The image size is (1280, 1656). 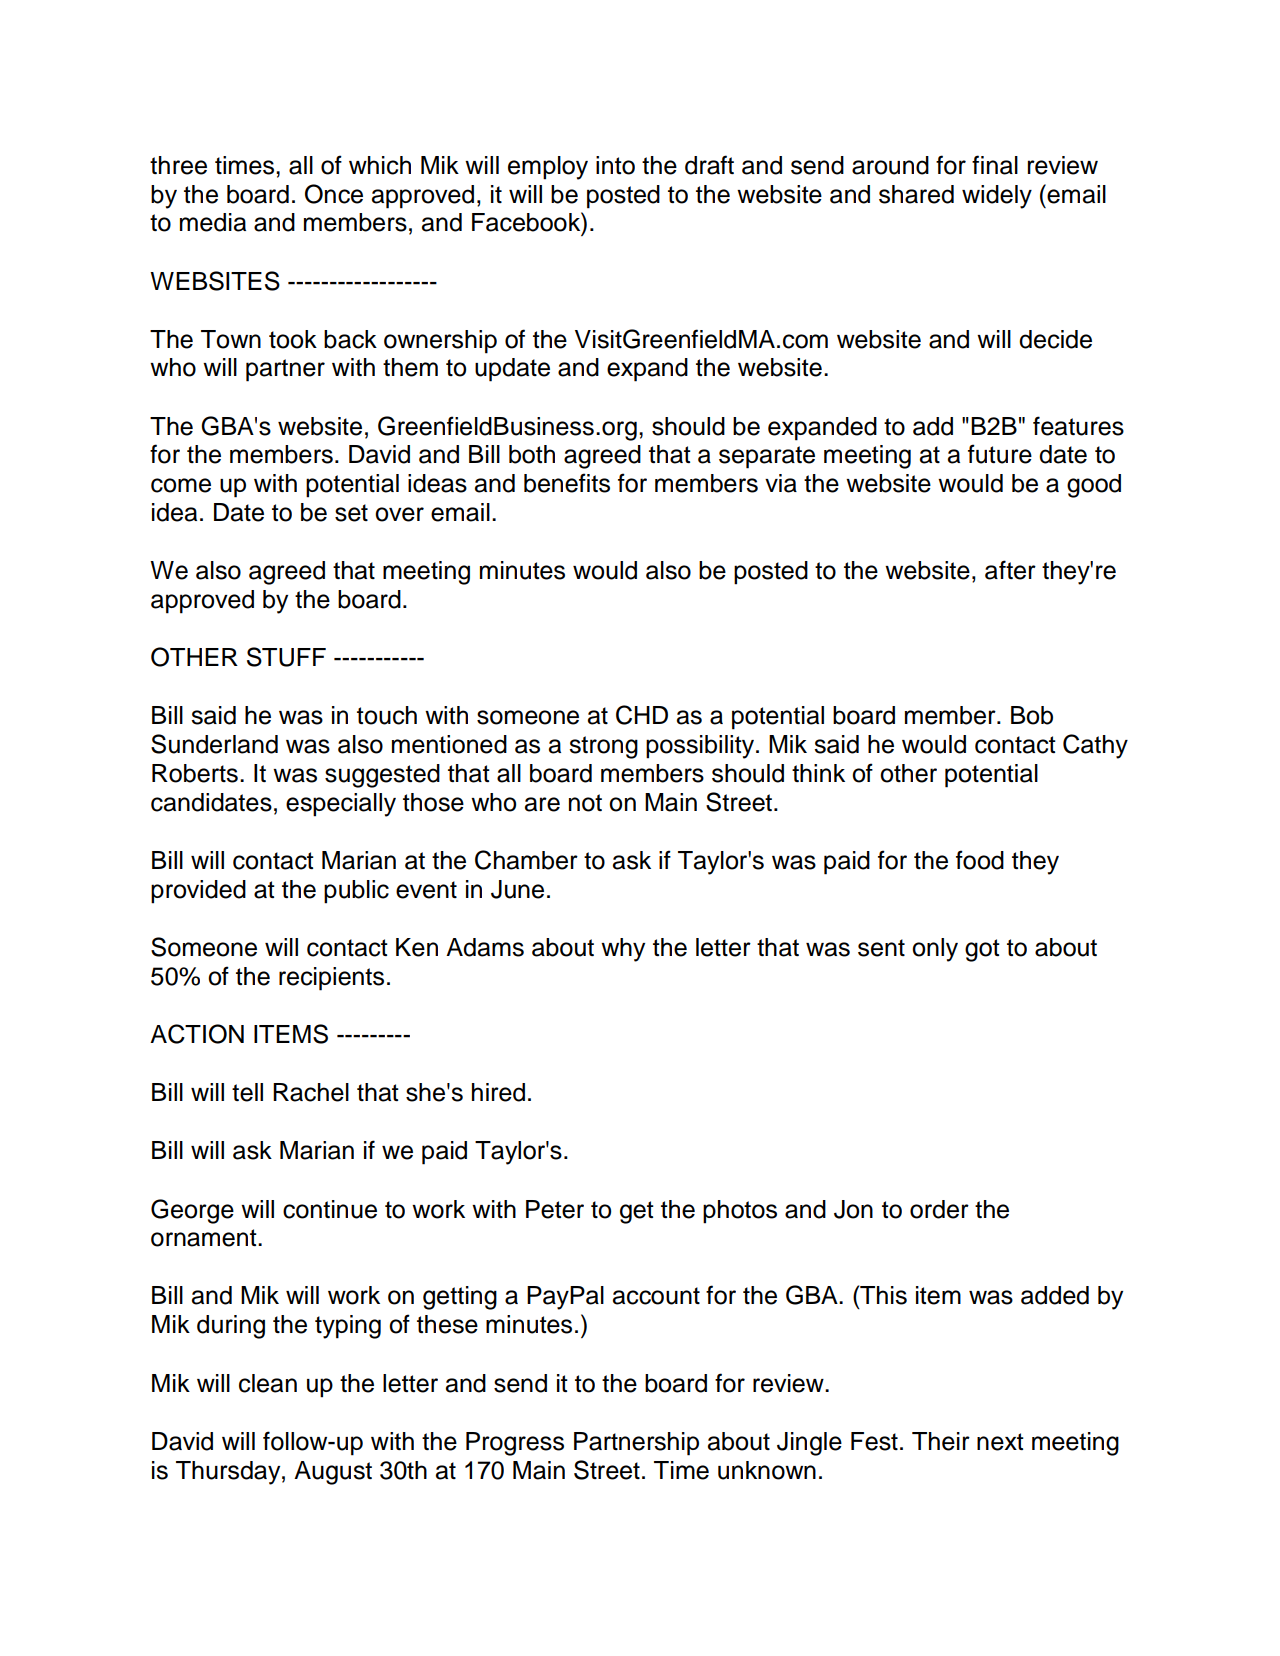 What do you see at coordinates (333, 1473) in the screenshot?
I see `August` at bounding box center [333, 1473].
